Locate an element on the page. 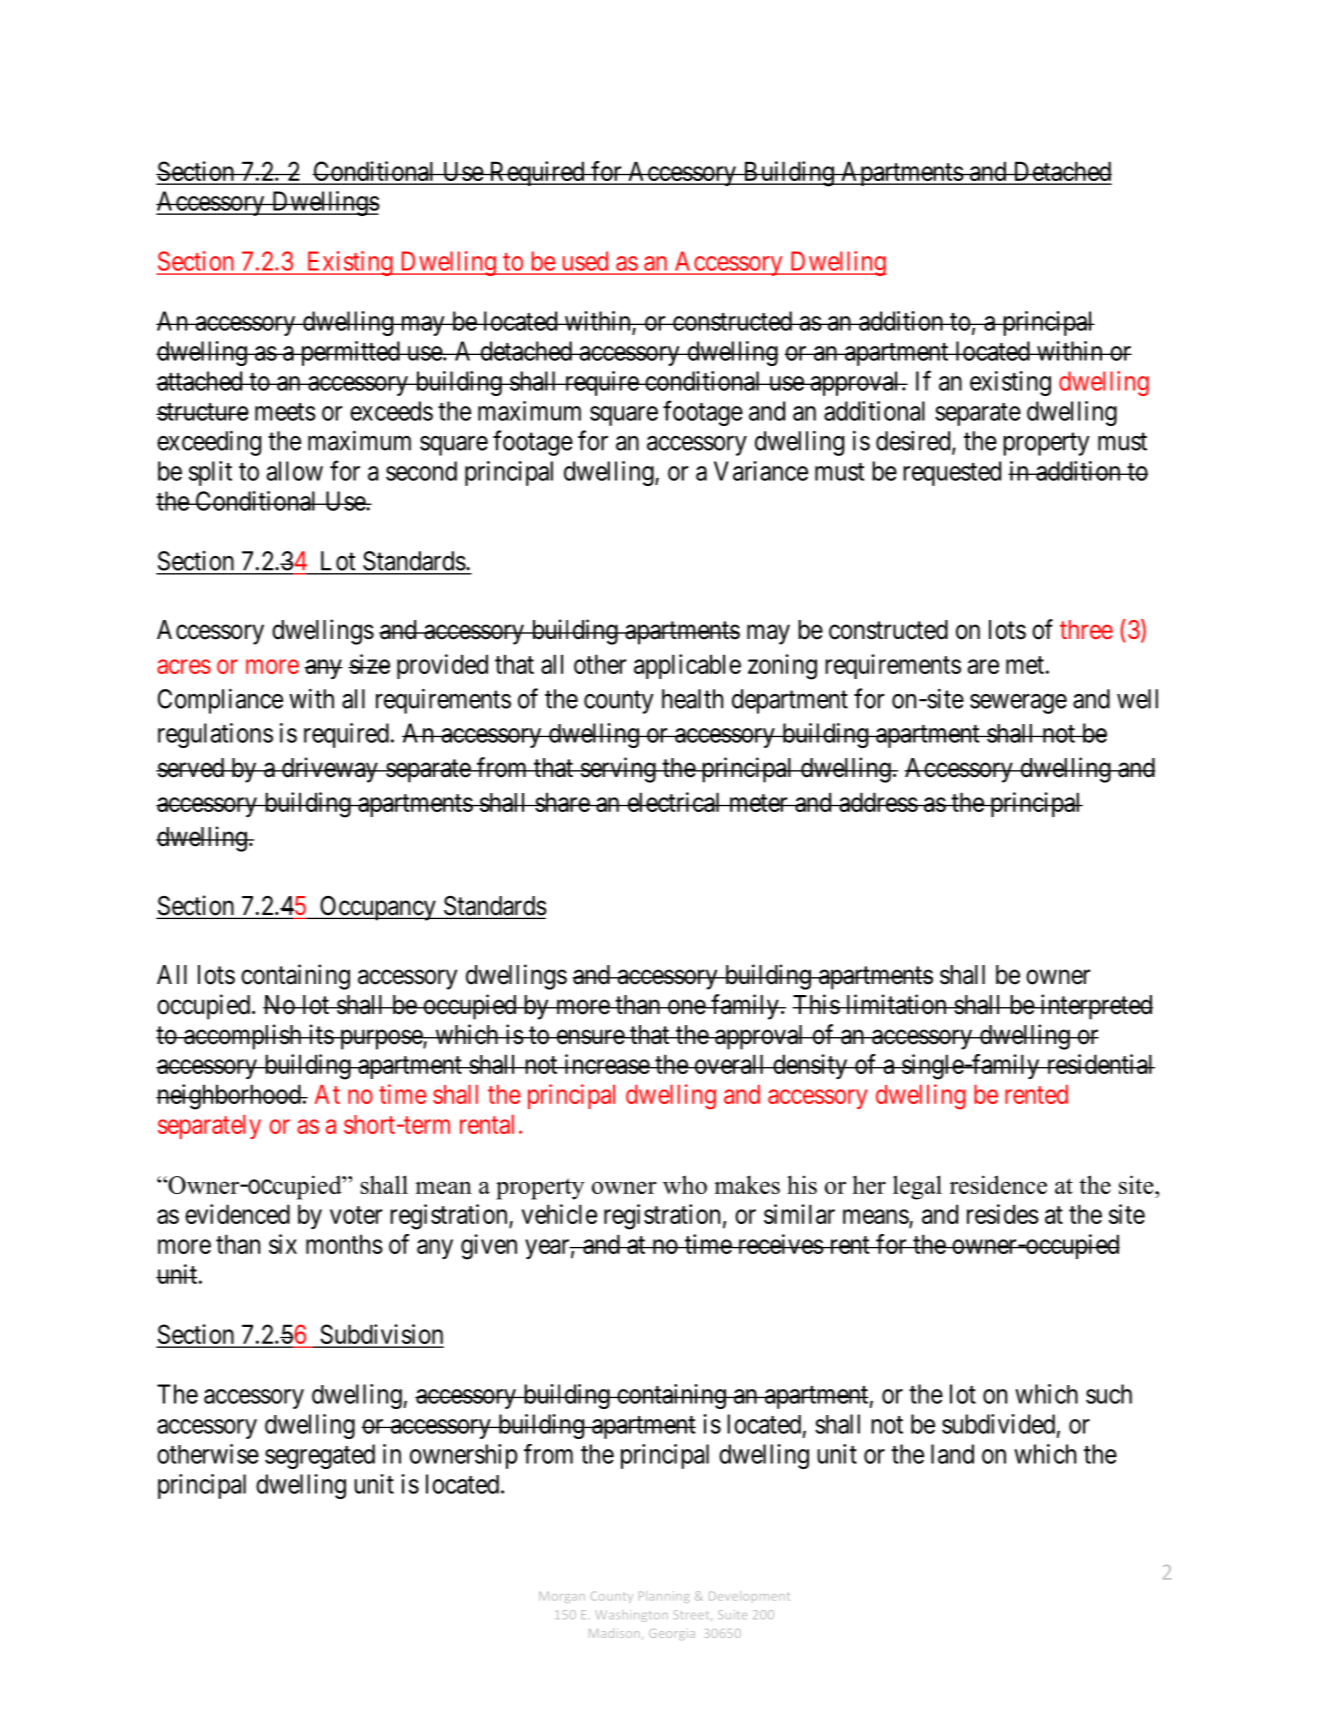  desired is located at coordinates (914, 442).
